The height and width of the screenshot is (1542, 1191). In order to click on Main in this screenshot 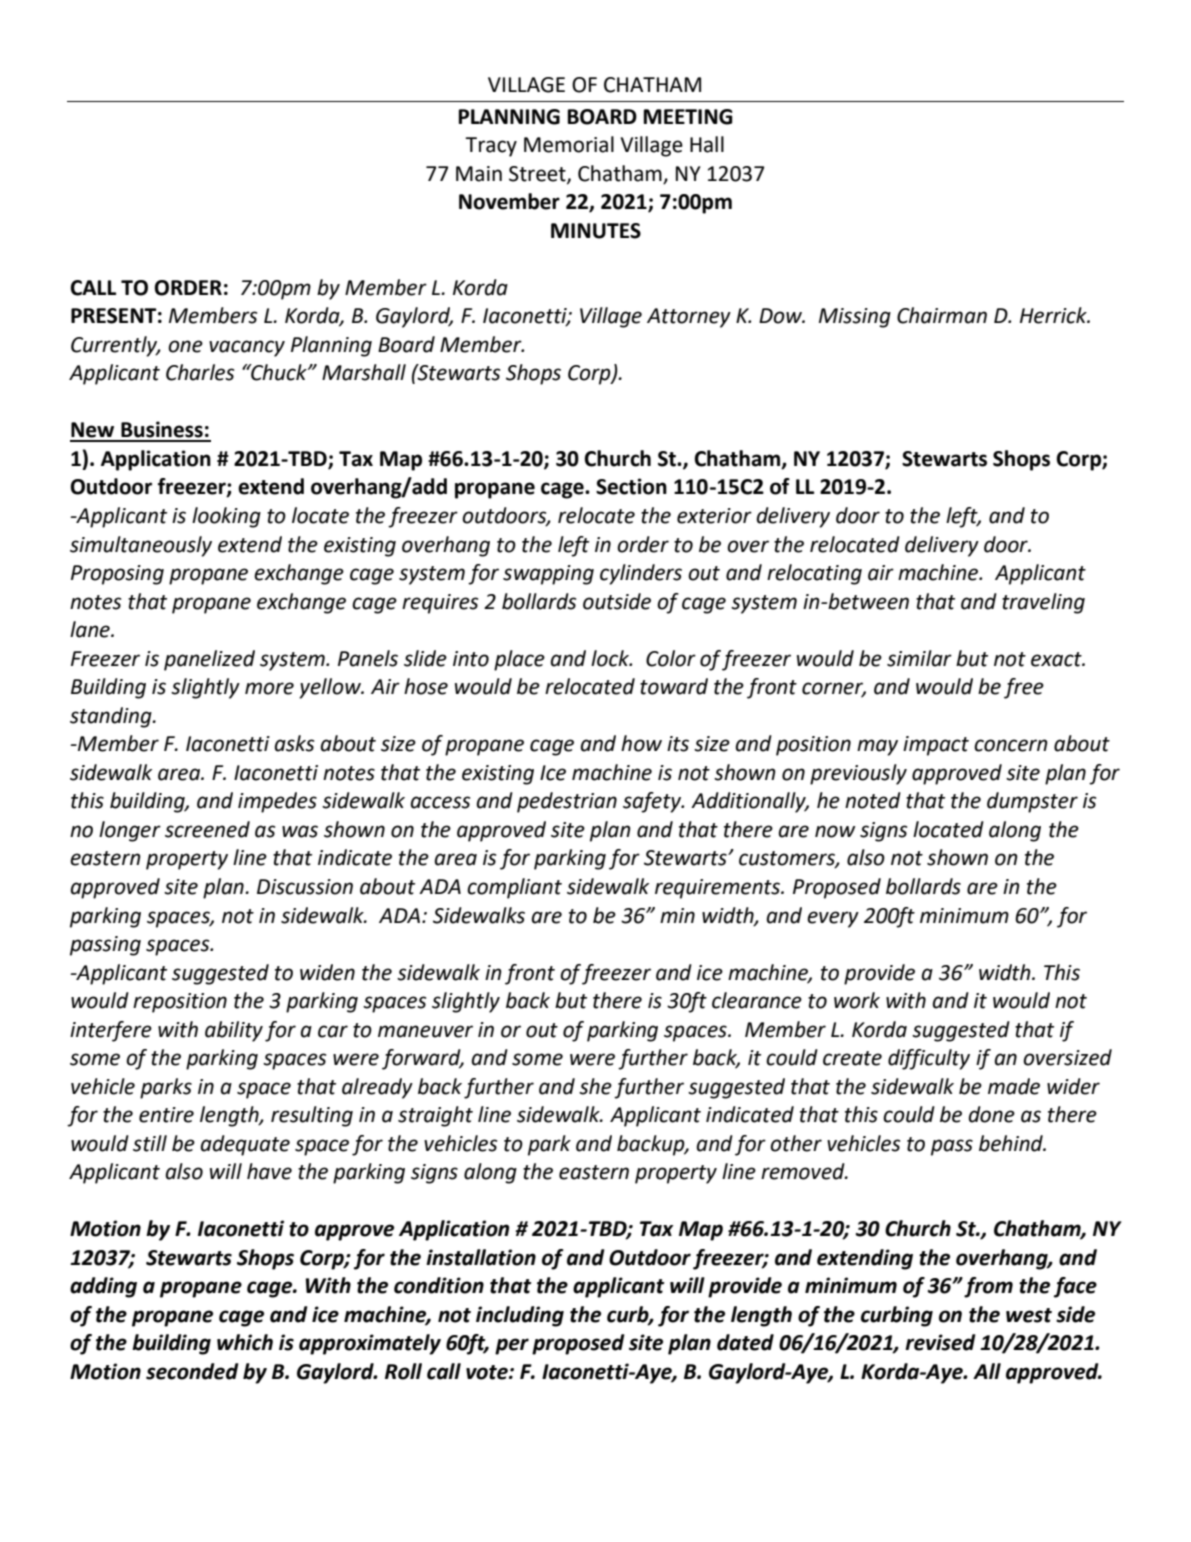, I will do `click(479, 174)`.
